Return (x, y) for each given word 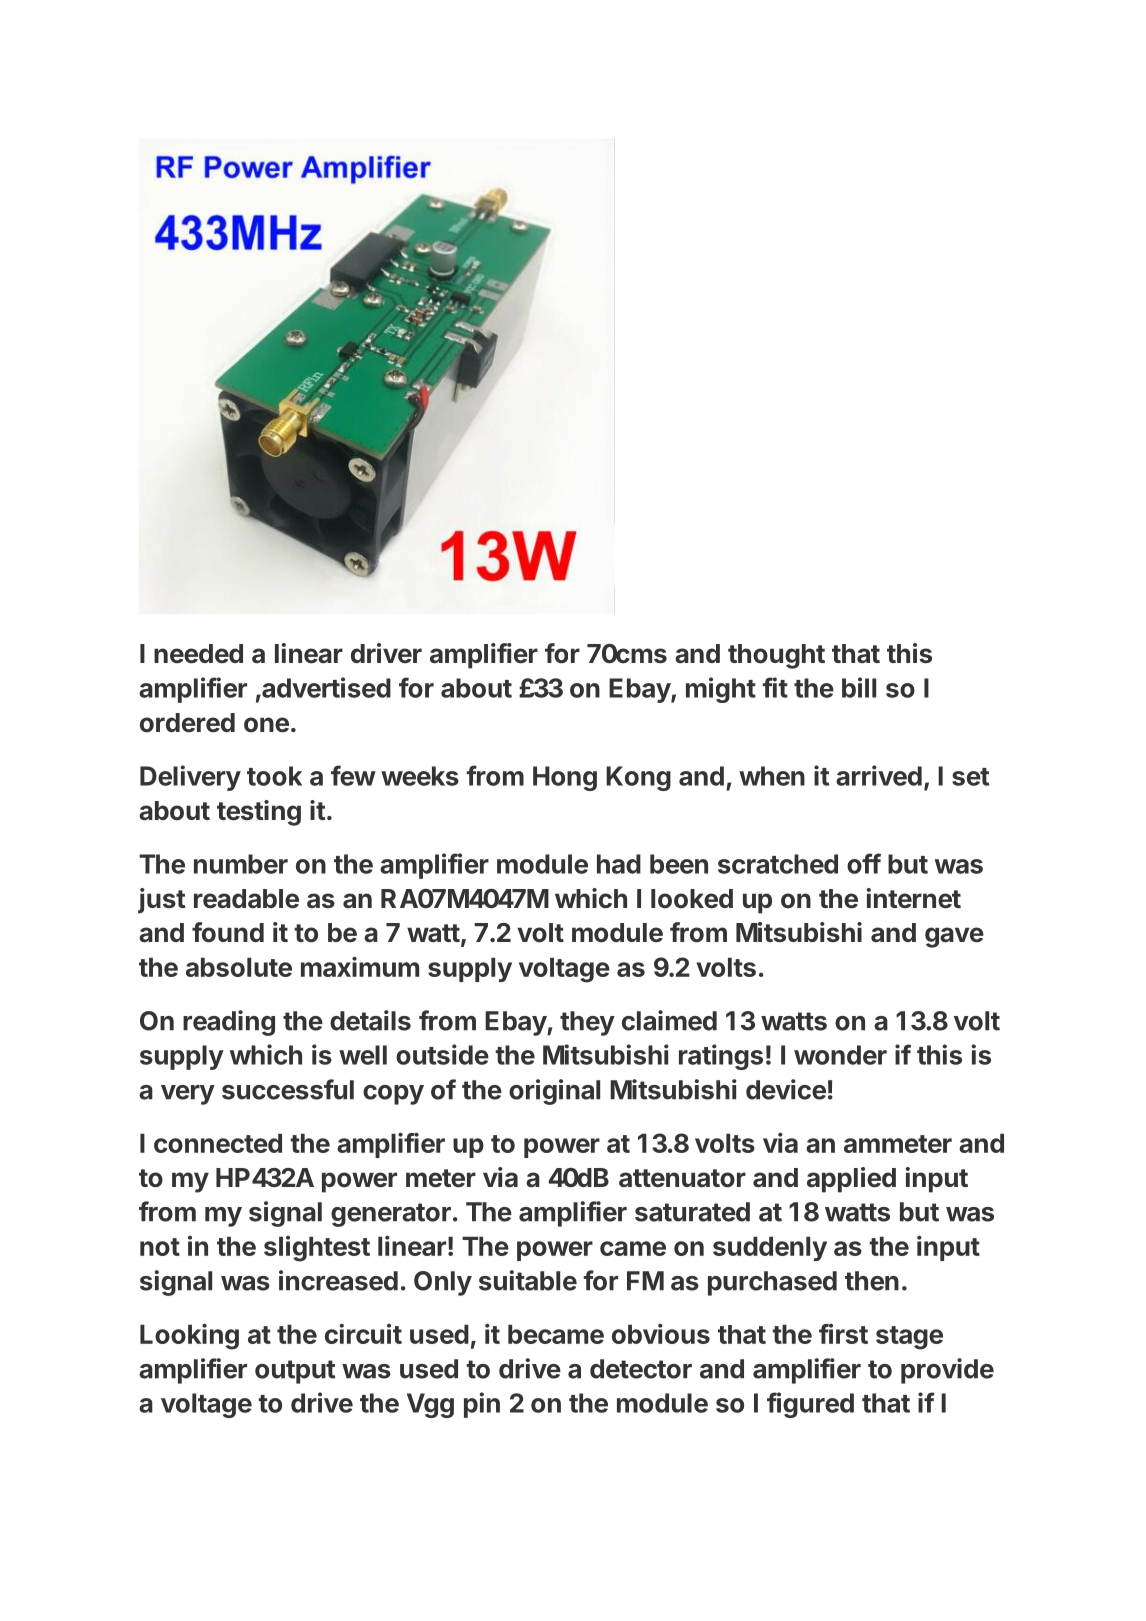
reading (229, 1023)
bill (859, 687)
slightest (317, 1249)
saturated (692, 1212)
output (295, 1372)
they (587, 1023)
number (241, 864)
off (864, 863)
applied (851, 1180)
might (721, 690)
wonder (840, 1055)
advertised (325, 687)
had (619, 864)
